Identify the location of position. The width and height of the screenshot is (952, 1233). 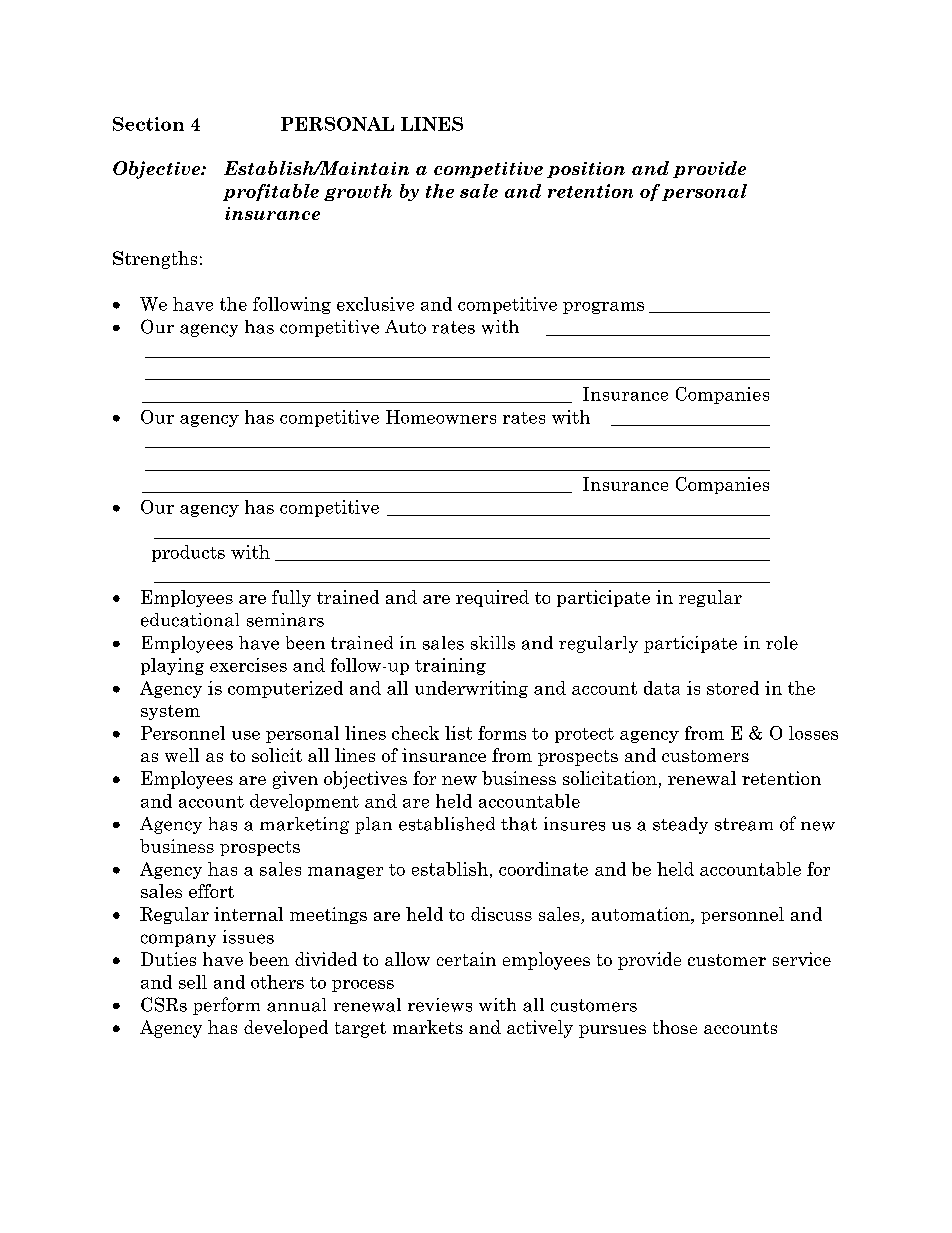
(586, 170).
